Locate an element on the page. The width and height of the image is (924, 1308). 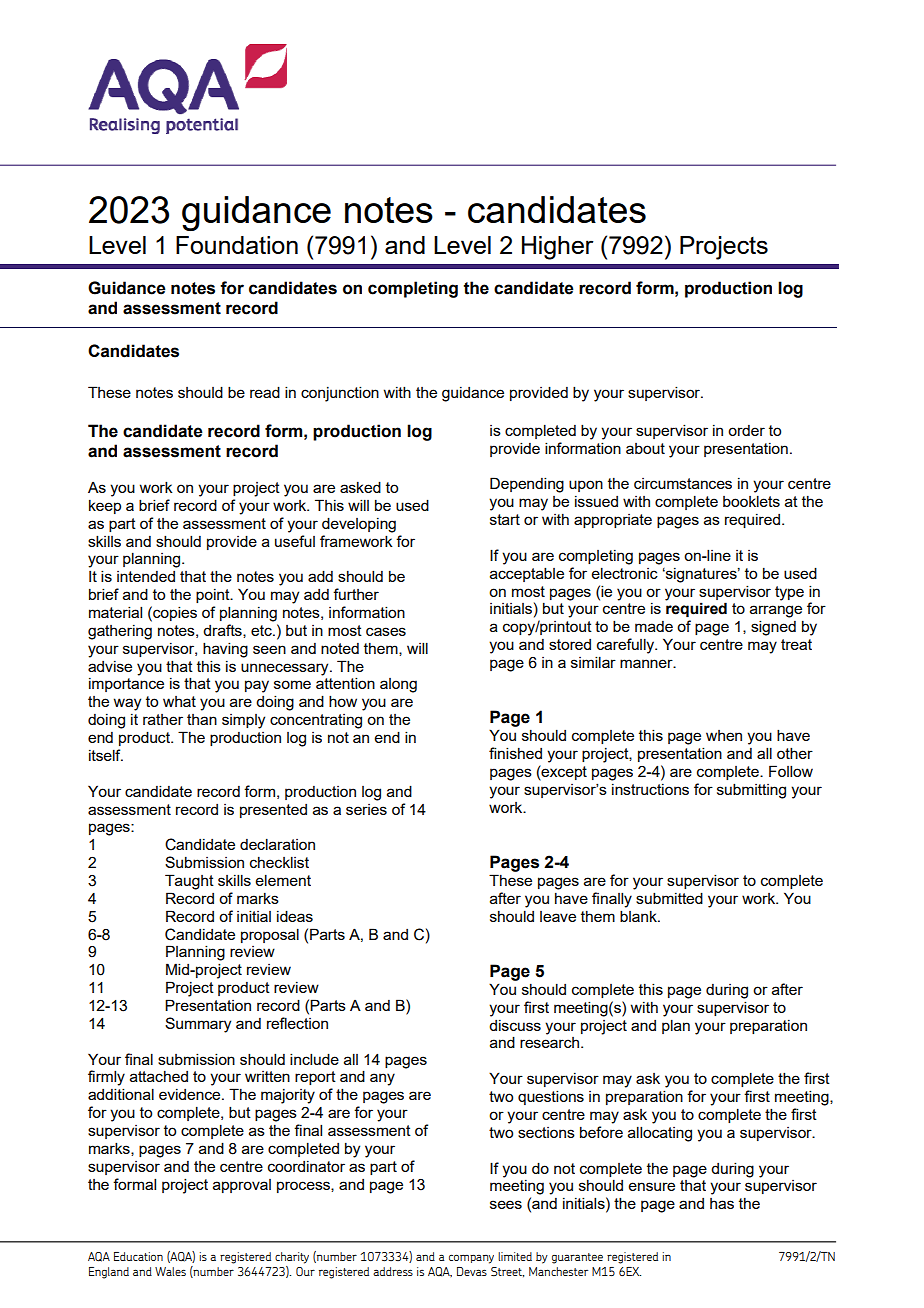
Higher is located at coordinates (558, 248).
